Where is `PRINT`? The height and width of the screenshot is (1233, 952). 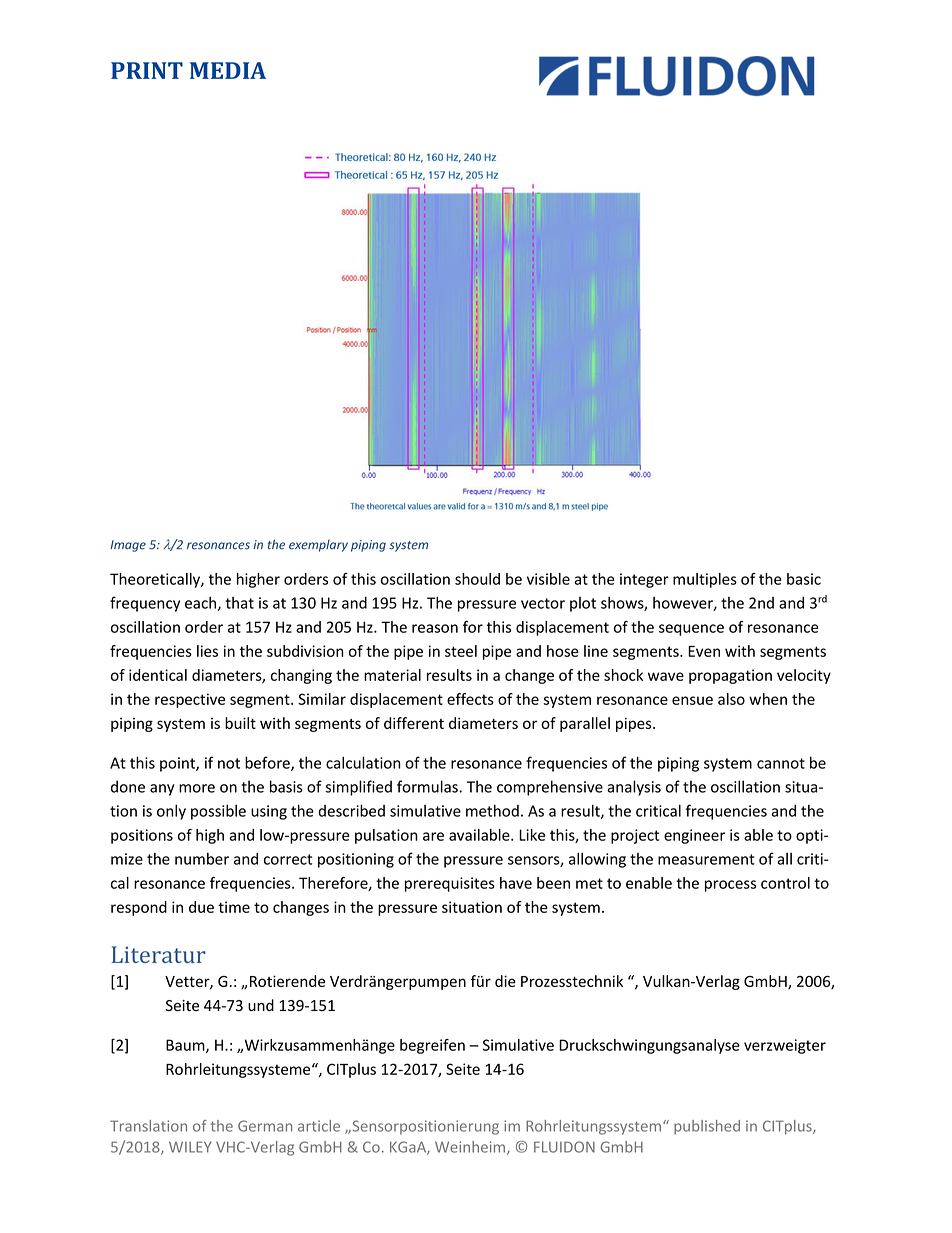
PRINT is located at coordinates (147, 70).
